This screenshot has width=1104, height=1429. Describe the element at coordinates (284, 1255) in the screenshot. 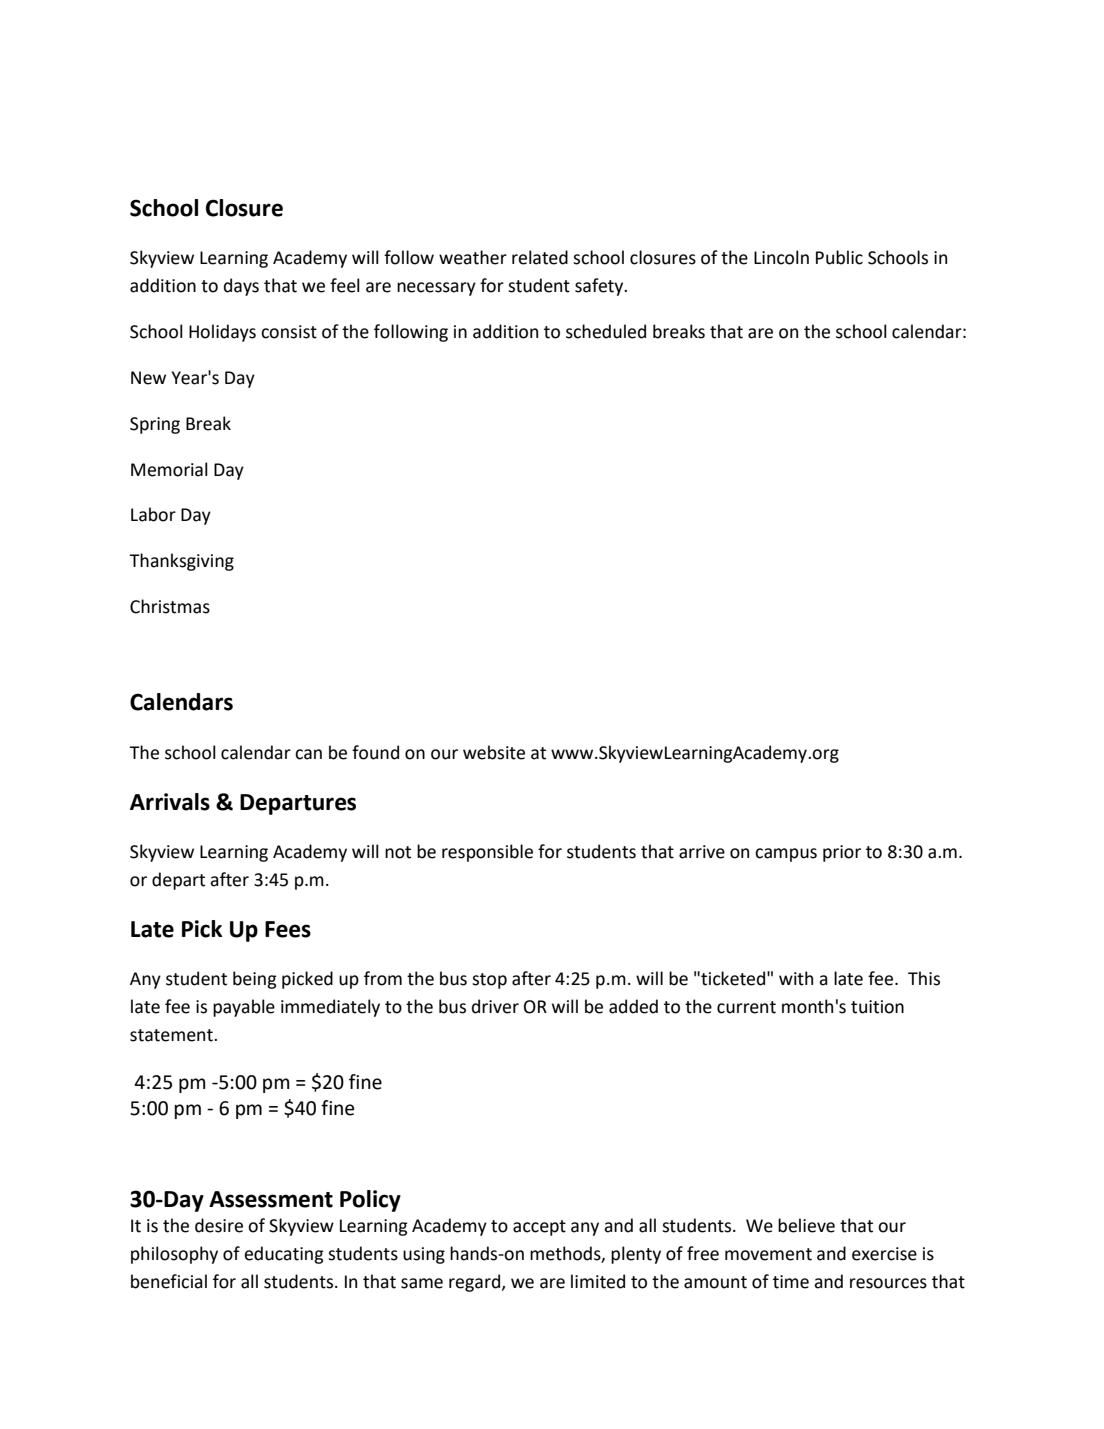

I see `educating` at that location.
